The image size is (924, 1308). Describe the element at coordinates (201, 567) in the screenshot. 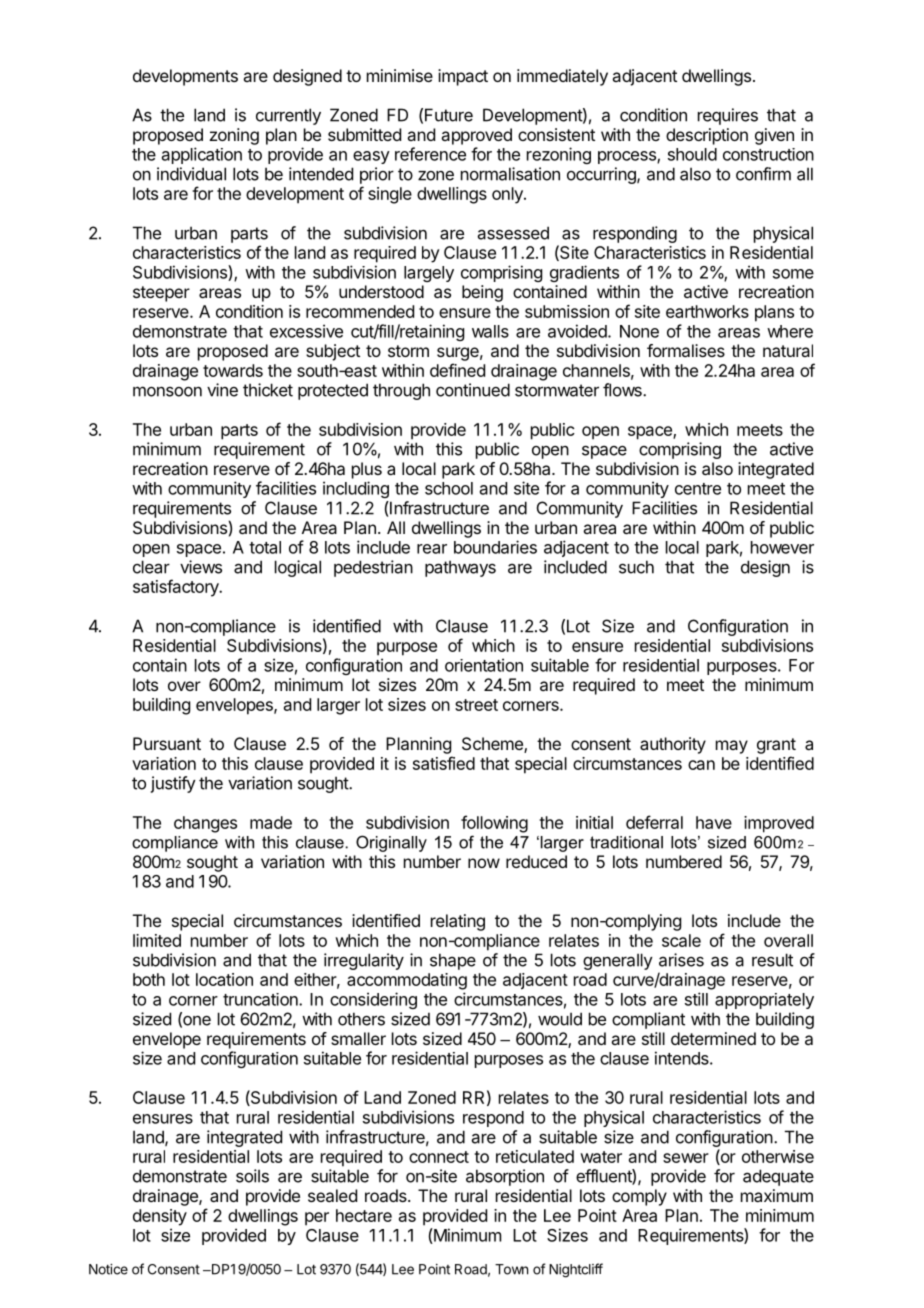

I see `views` at that location.
